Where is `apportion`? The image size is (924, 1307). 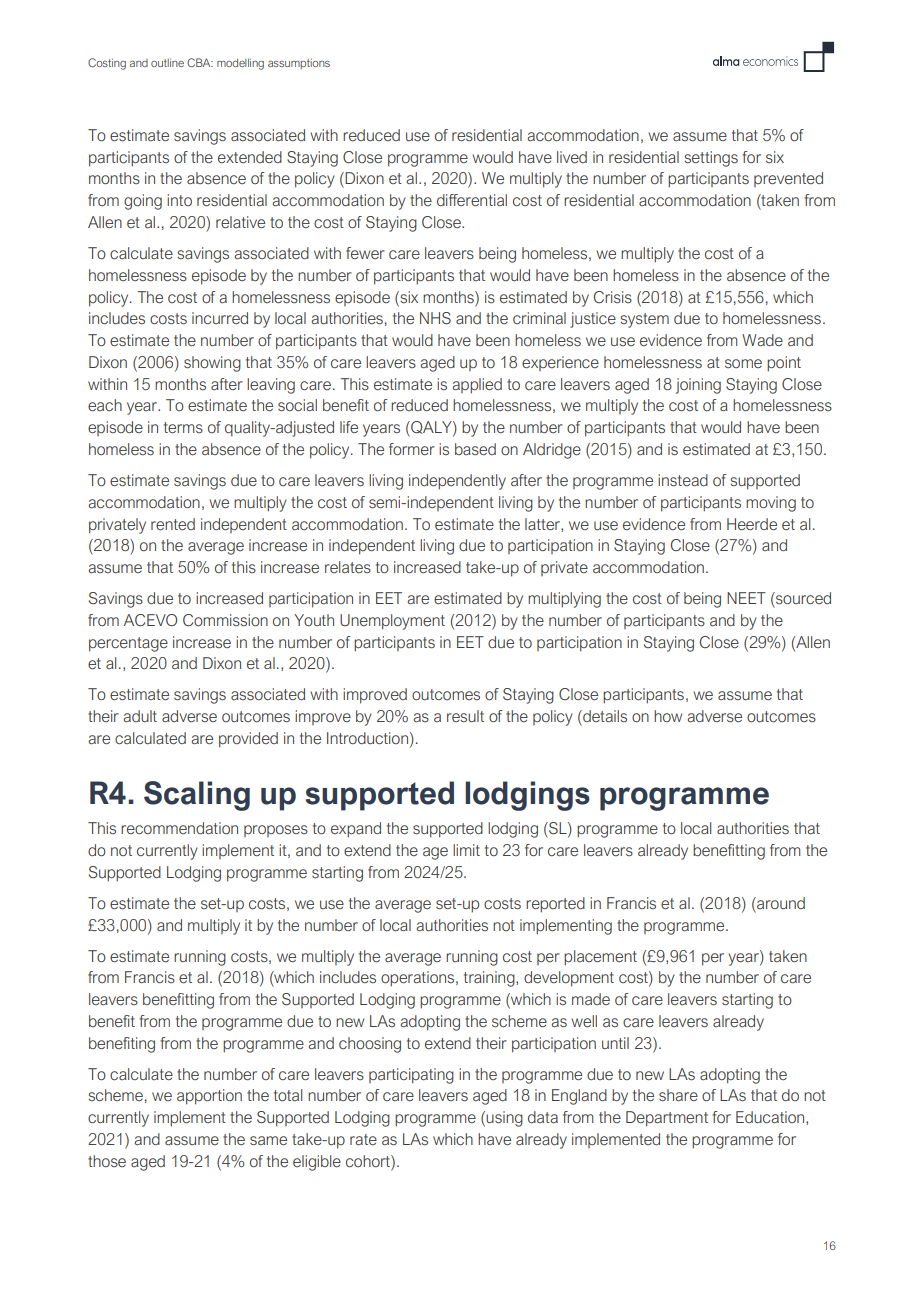
apportion is located at coordinates (209, 1097).
